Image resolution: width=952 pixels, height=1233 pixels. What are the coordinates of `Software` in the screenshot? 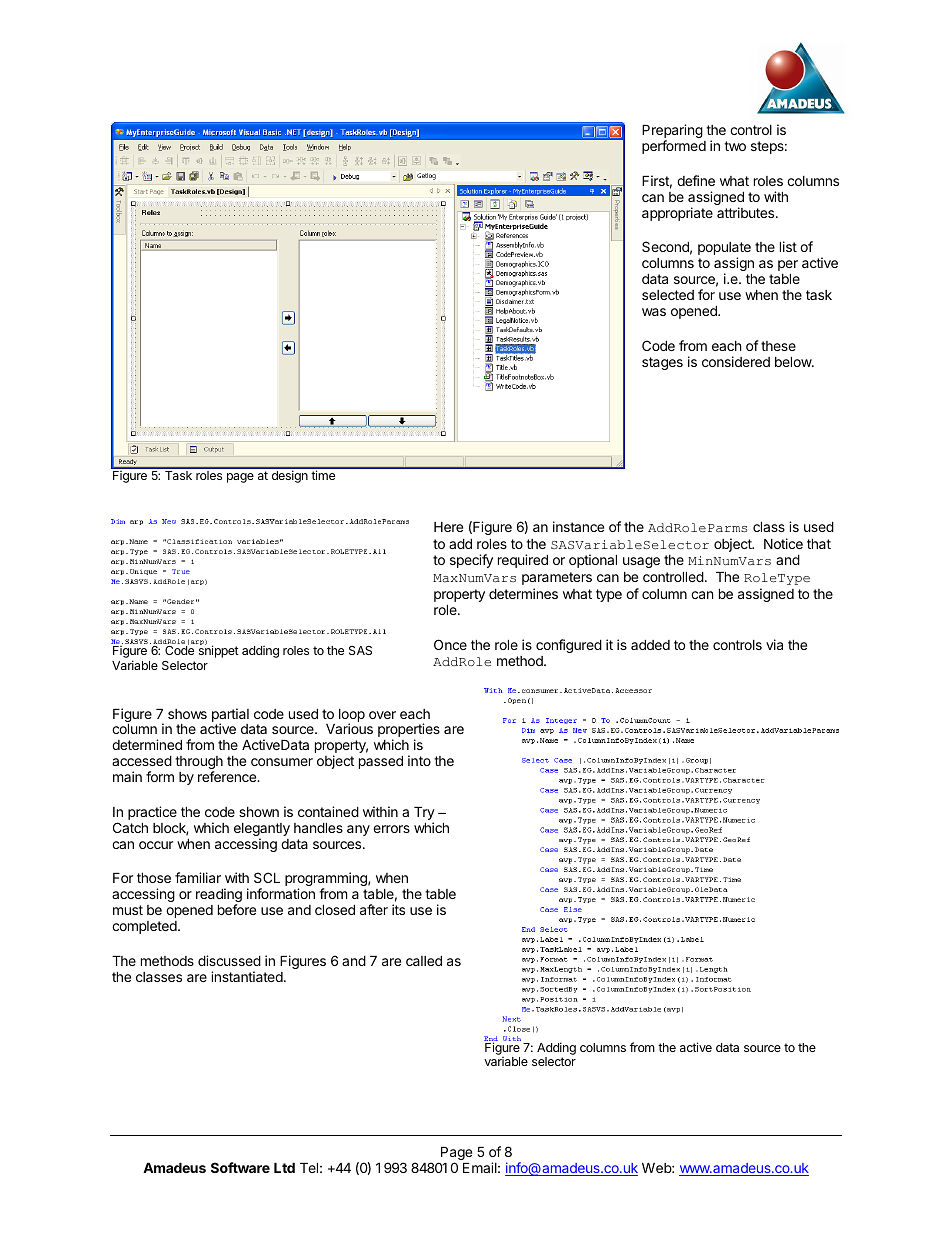 It's located at (240, 1167).
